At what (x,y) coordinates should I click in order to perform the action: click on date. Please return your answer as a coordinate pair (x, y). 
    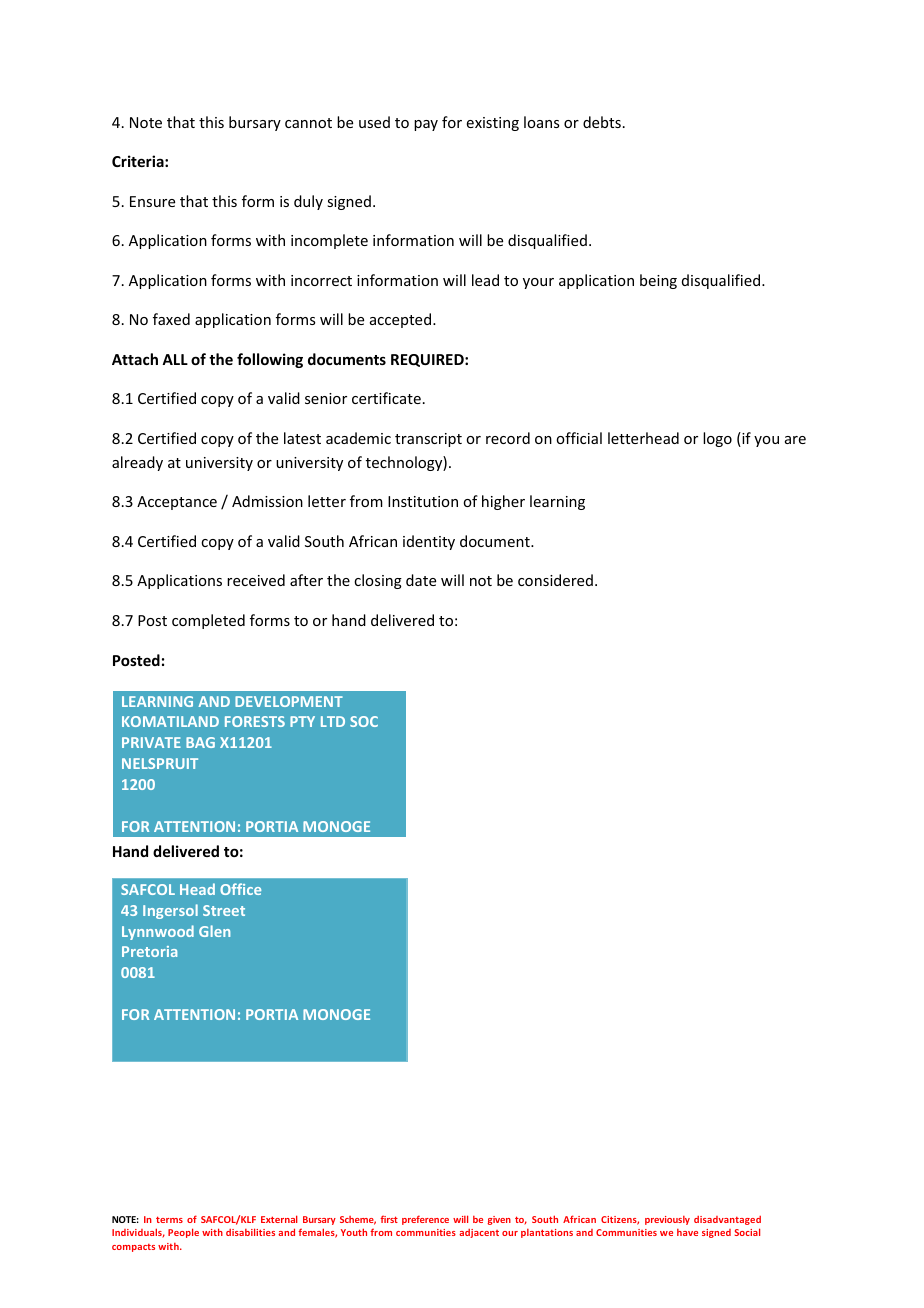
    Looking at the image, I should click on (421, 580).
